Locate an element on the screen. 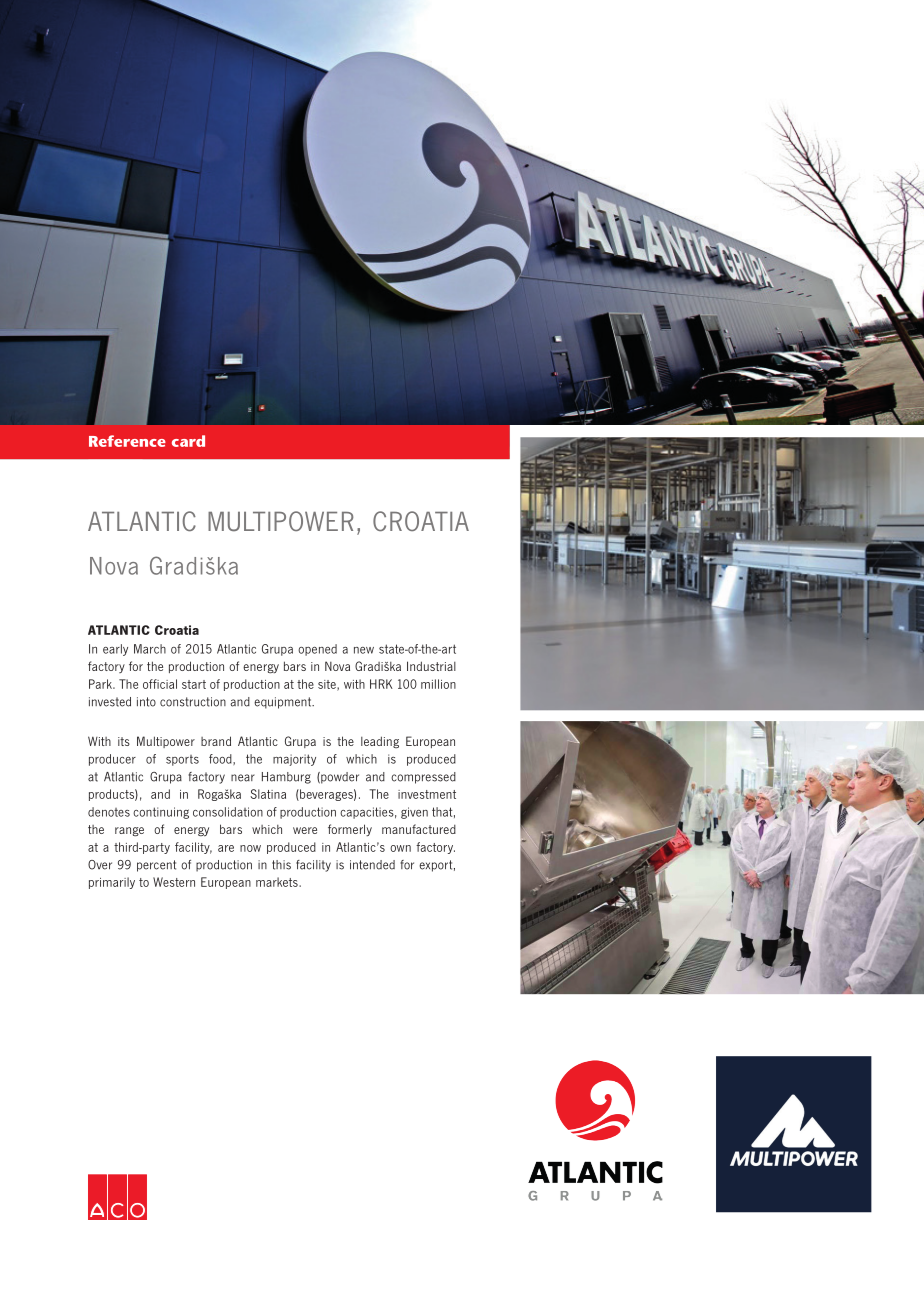 This screenshot has width=924, height=1308. site is located at coordinates (328, 685).
